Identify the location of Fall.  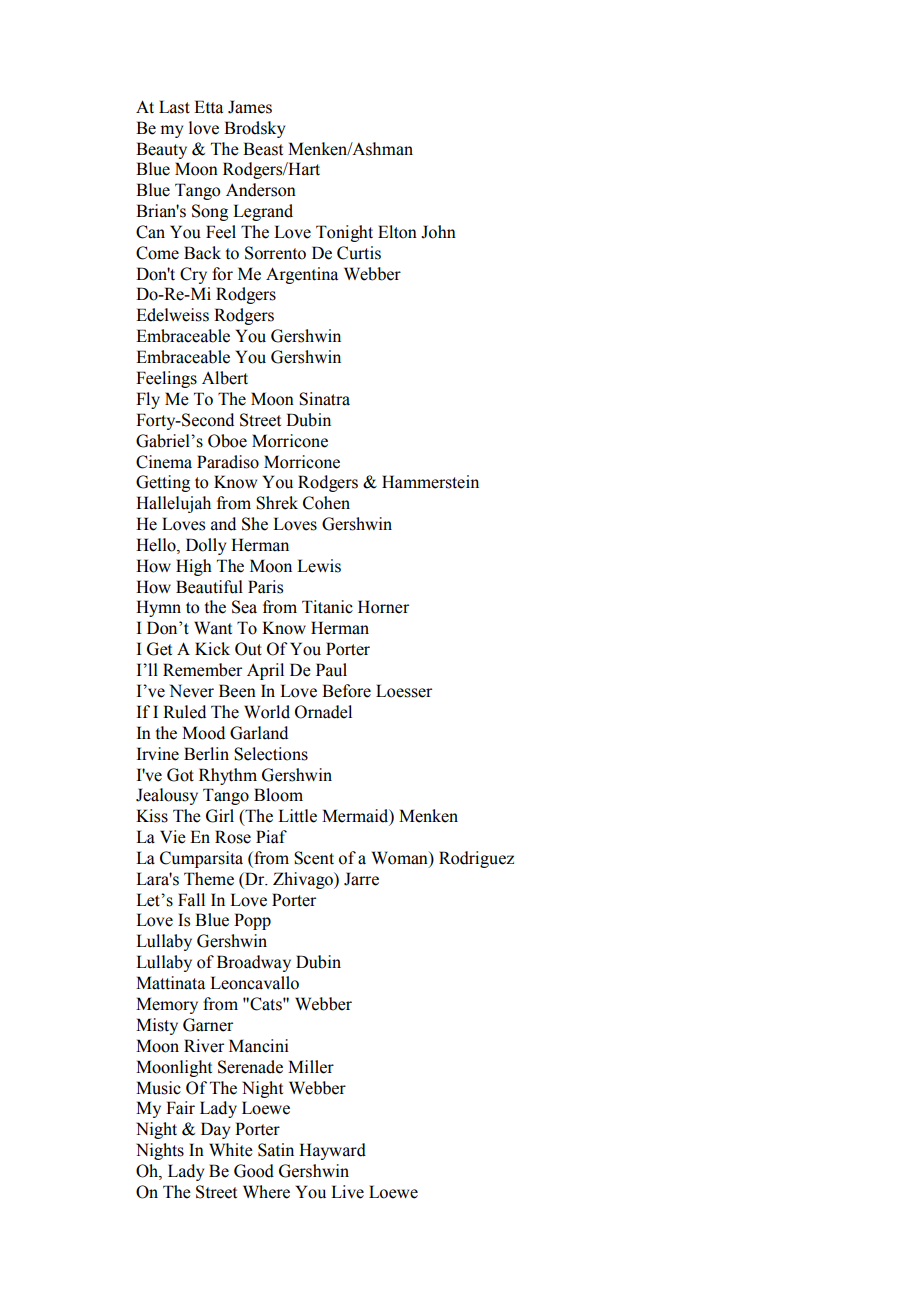
(191, 900).
